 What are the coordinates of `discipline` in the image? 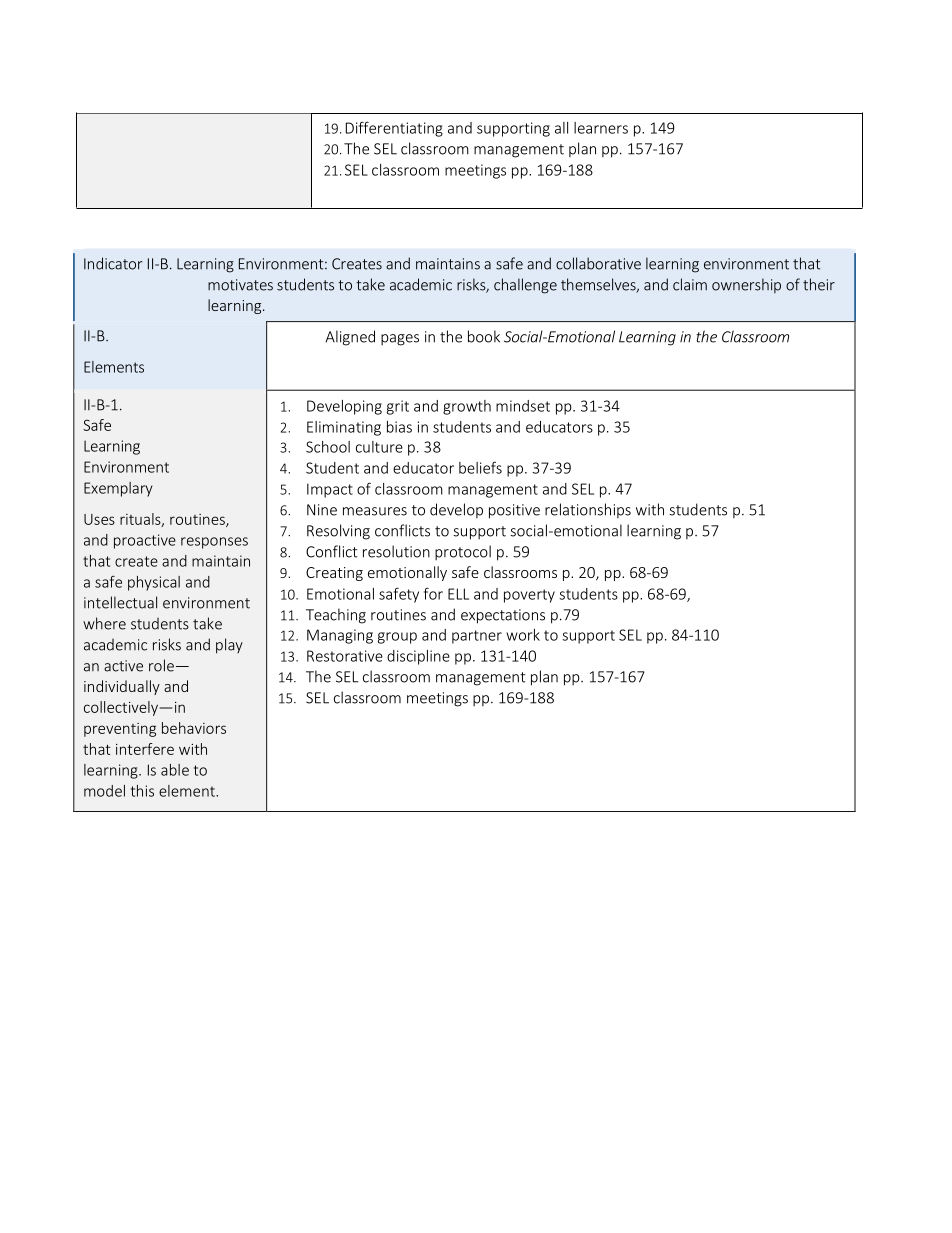 It's located at (418, 657).
